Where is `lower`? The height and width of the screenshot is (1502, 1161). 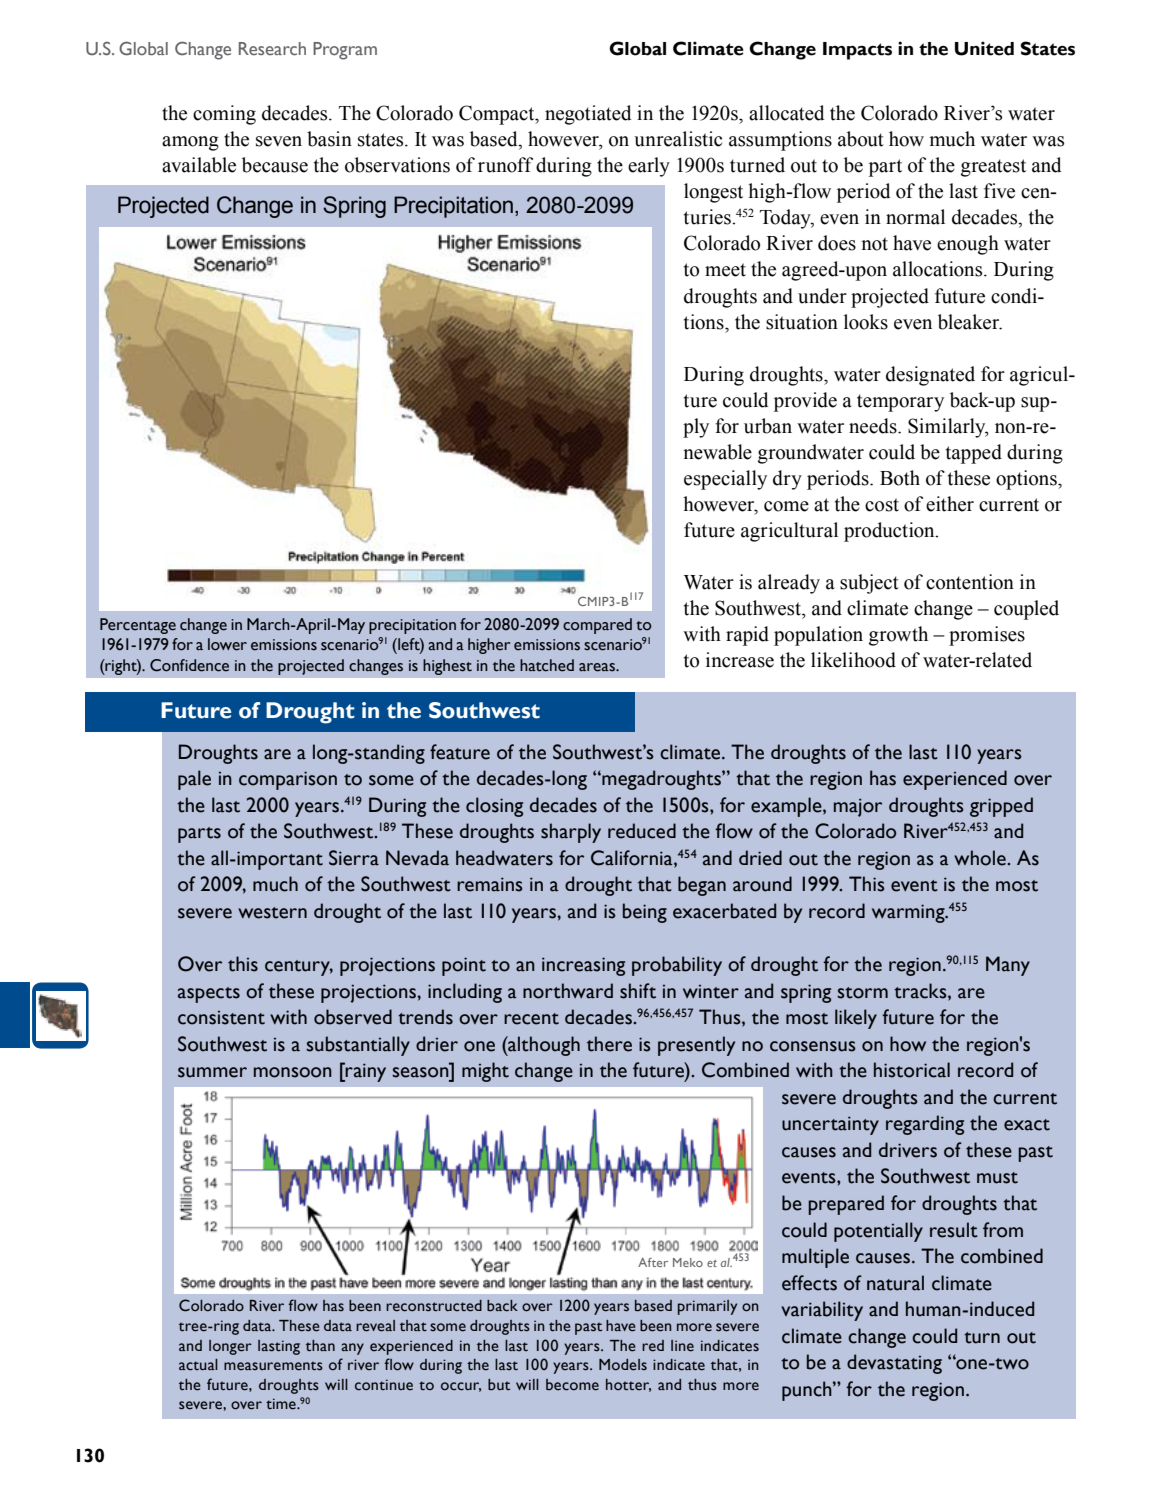 lower is located at coordinates (227, 644).
